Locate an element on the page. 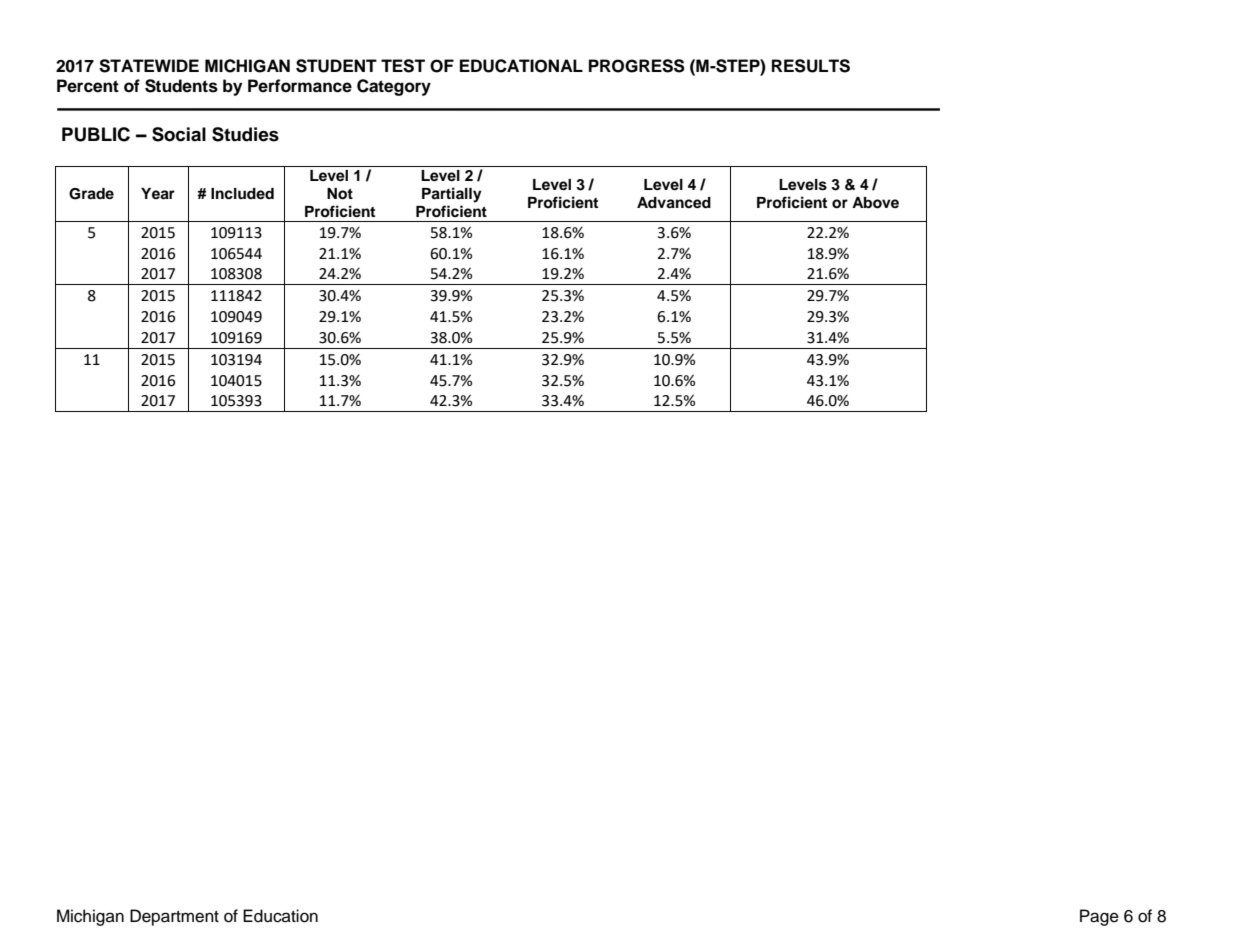  Above is located at coordinates (875, 203).
